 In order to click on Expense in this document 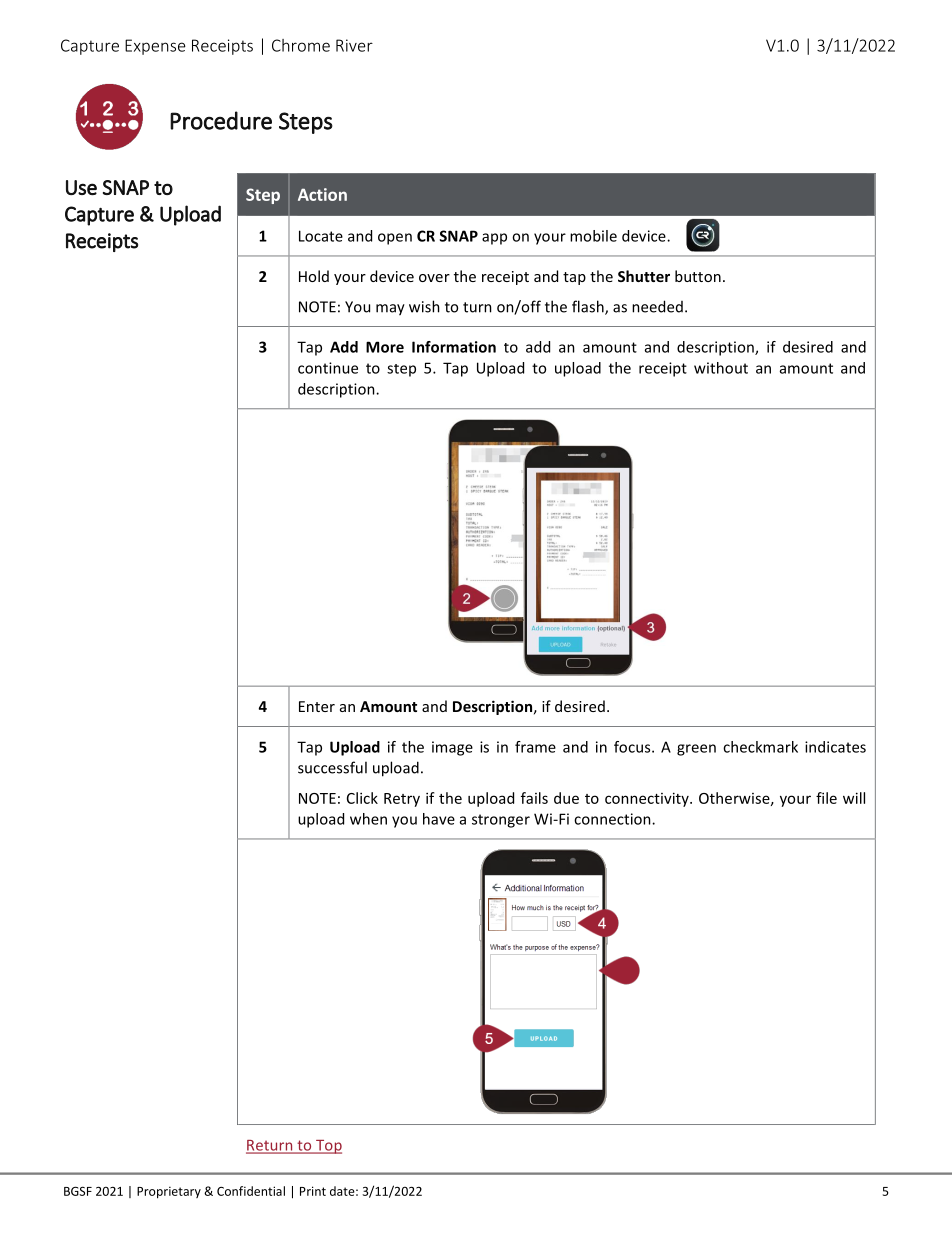, I will do `click(155, 47)`.
